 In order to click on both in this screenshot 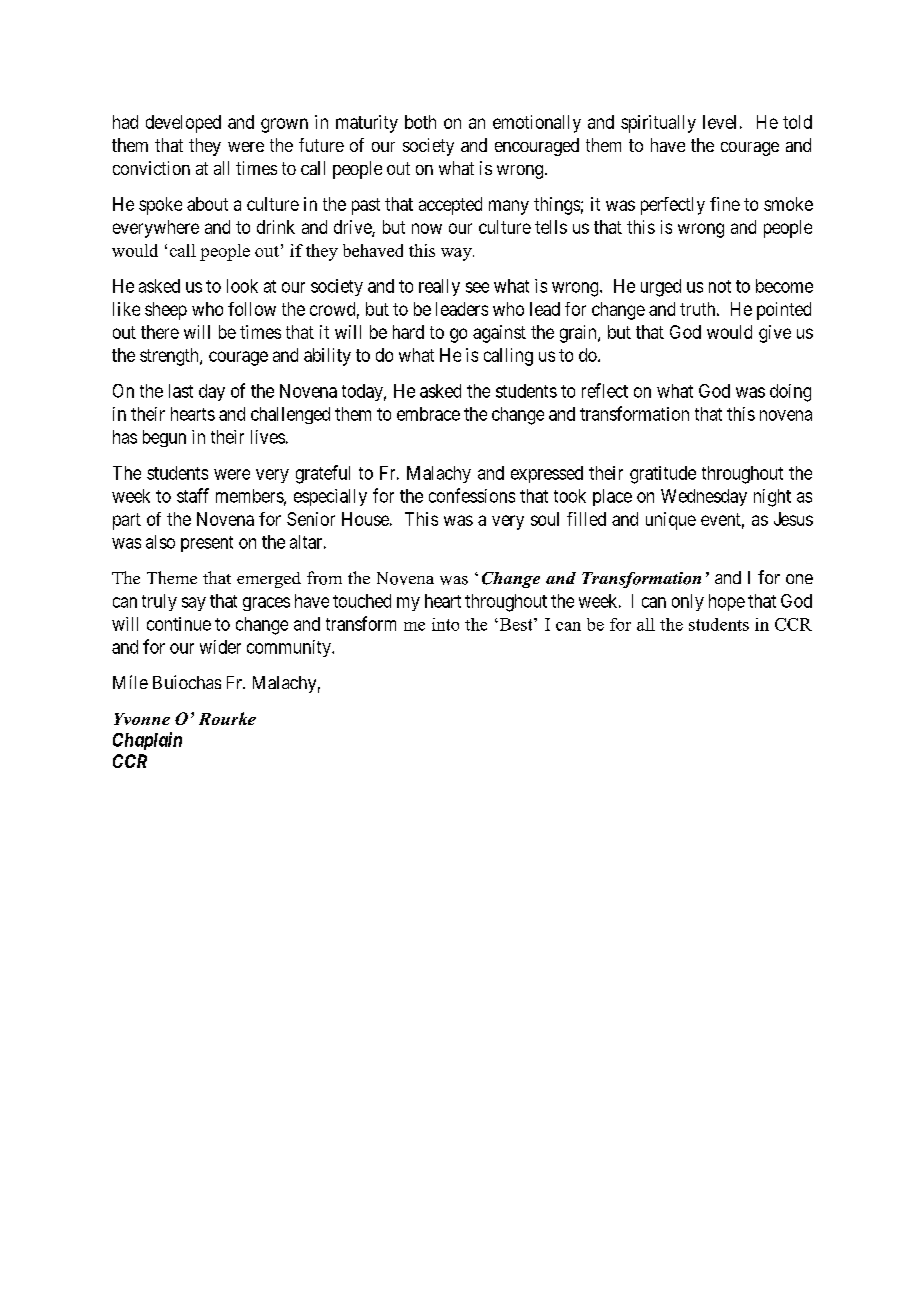, I will do `click(420, 122)`.
